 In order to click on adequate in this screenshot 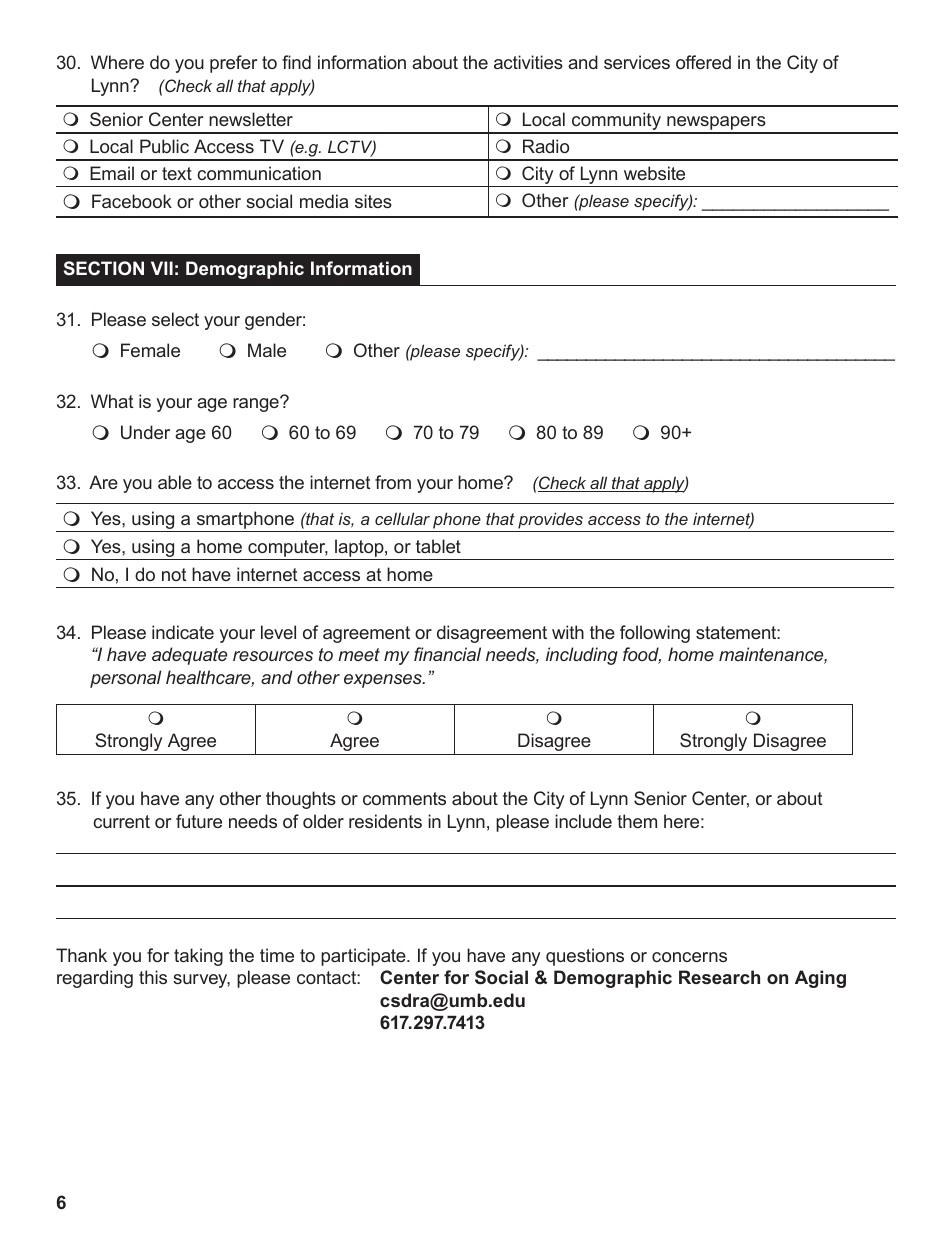, I will do `click(189, 656)`.
